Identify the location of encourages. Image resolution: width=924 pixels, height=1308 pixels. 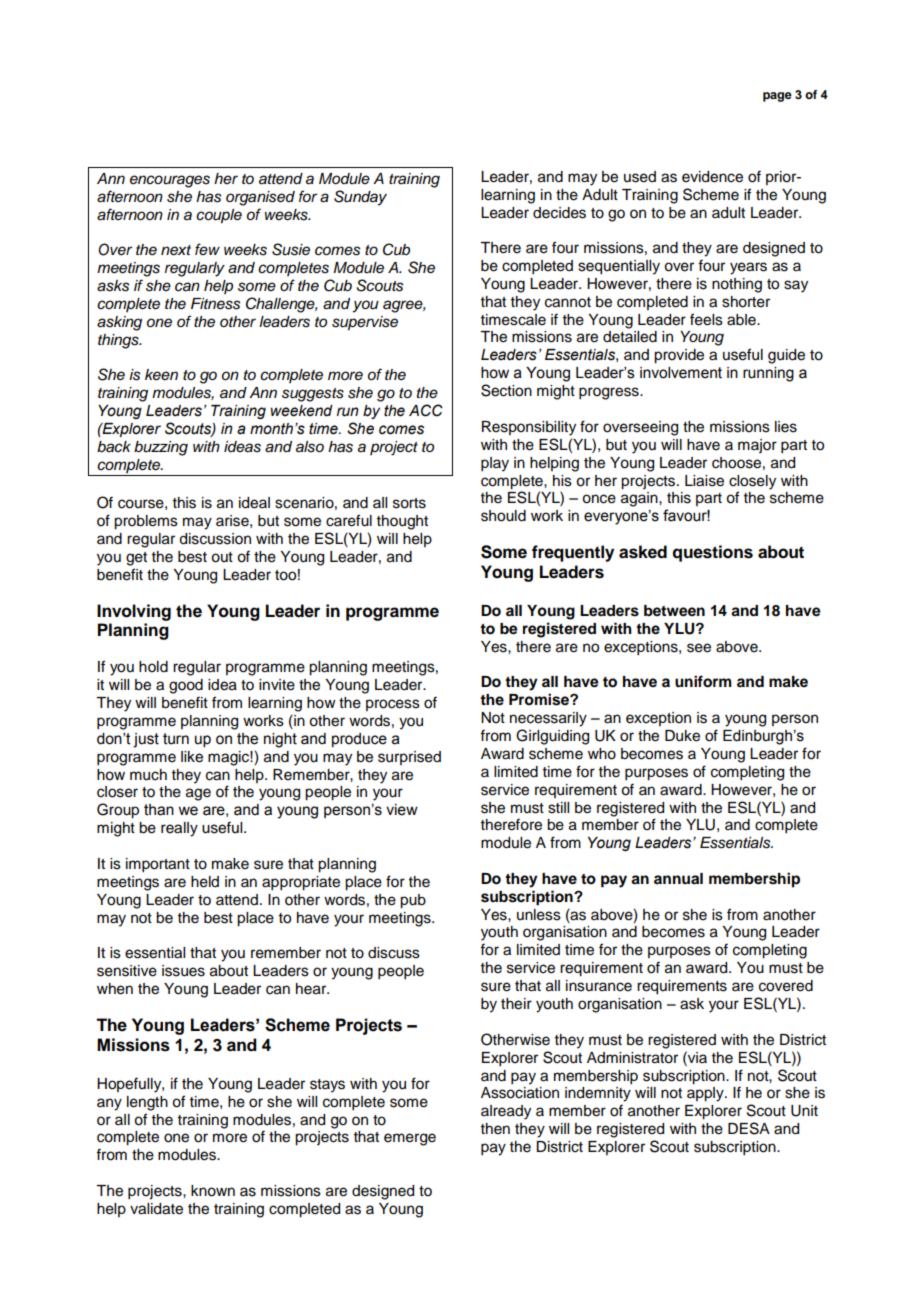
(170, 181).
